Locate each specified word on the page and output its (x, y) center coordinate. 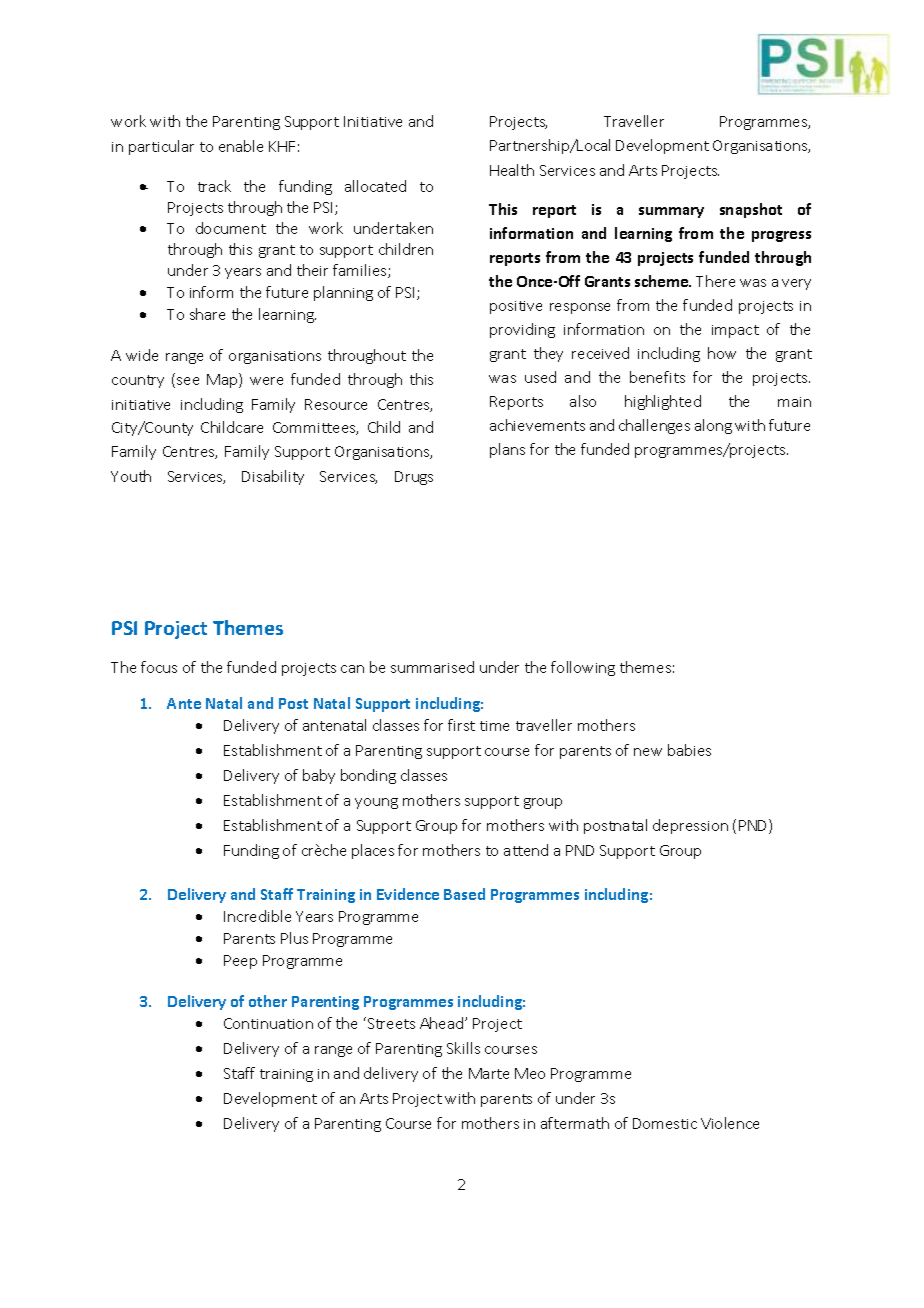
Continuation (268, 1023)
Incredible (257, 916)
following (583, 668)
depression (690, 826)
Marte (489, 1073)
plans (507, 450)
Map (223, 380)
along (713, 426)
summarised (432, 667)
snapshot (751, 210)
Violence (730, 1123)
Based (464, 894)
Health (512, 170)
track (214, 186)
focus (159, 667)
